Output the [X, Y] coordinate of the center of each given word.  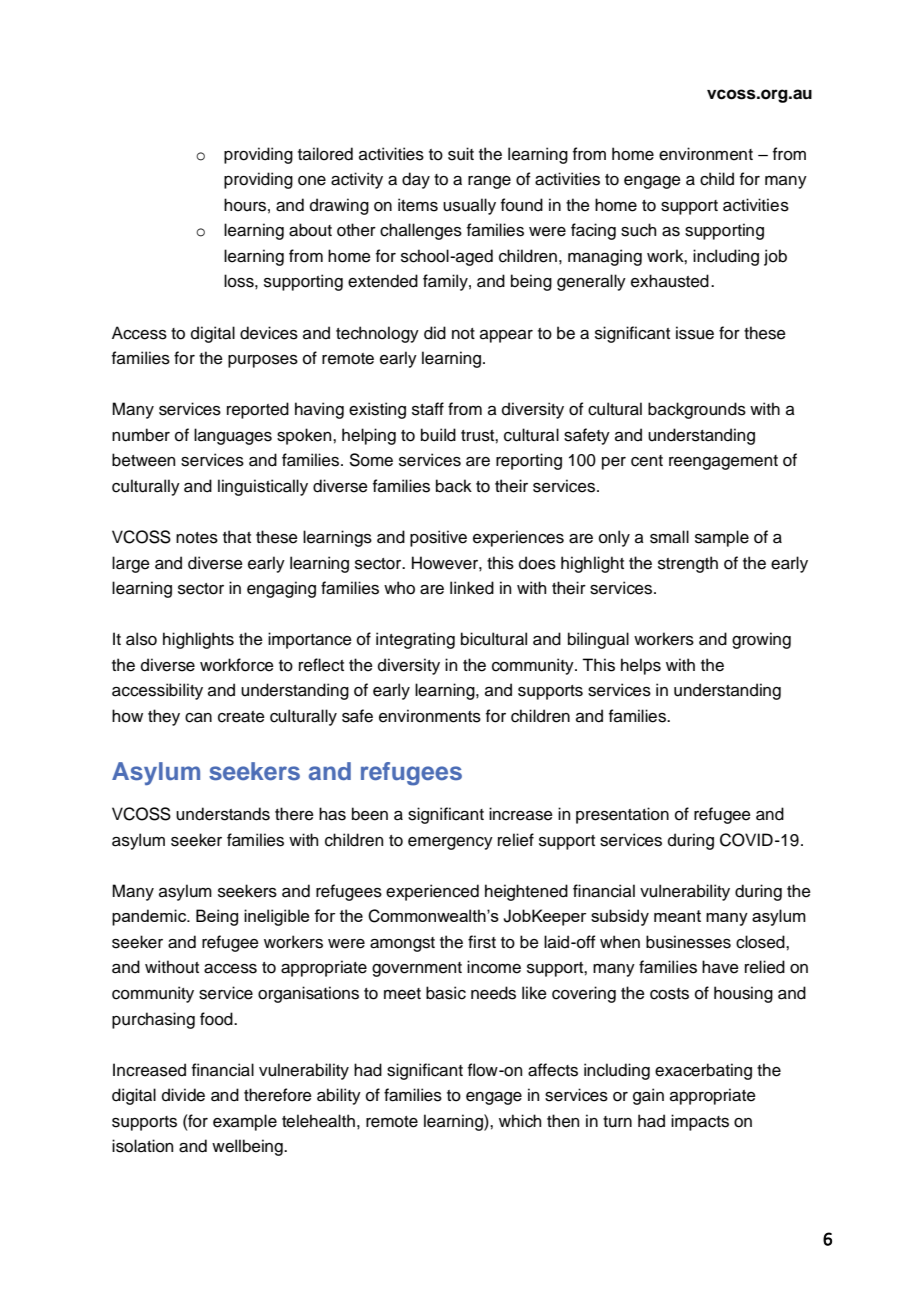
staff [428, 409]
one [312, 181]
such [638, 230]
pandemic [150, 917]
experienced [432, 892]
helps [641, 666]
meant [677, 916]
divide [183, 1095]
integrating [415, 640]
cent [647, 461]
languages [233, 436]
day [416, 180]
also [141, 639]
